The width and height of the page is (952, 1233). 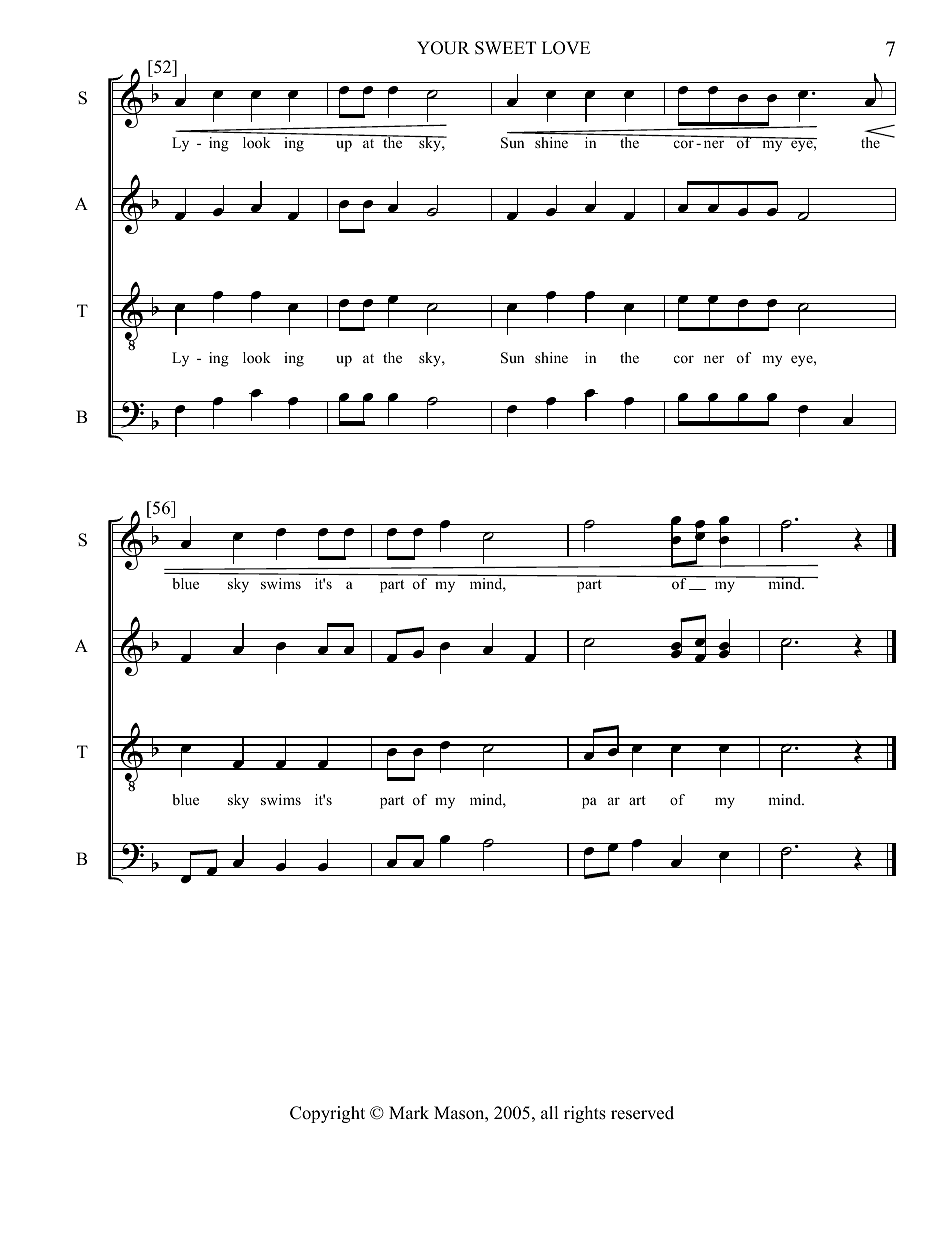 I want to click on all, so click(x=549, y=1112).
